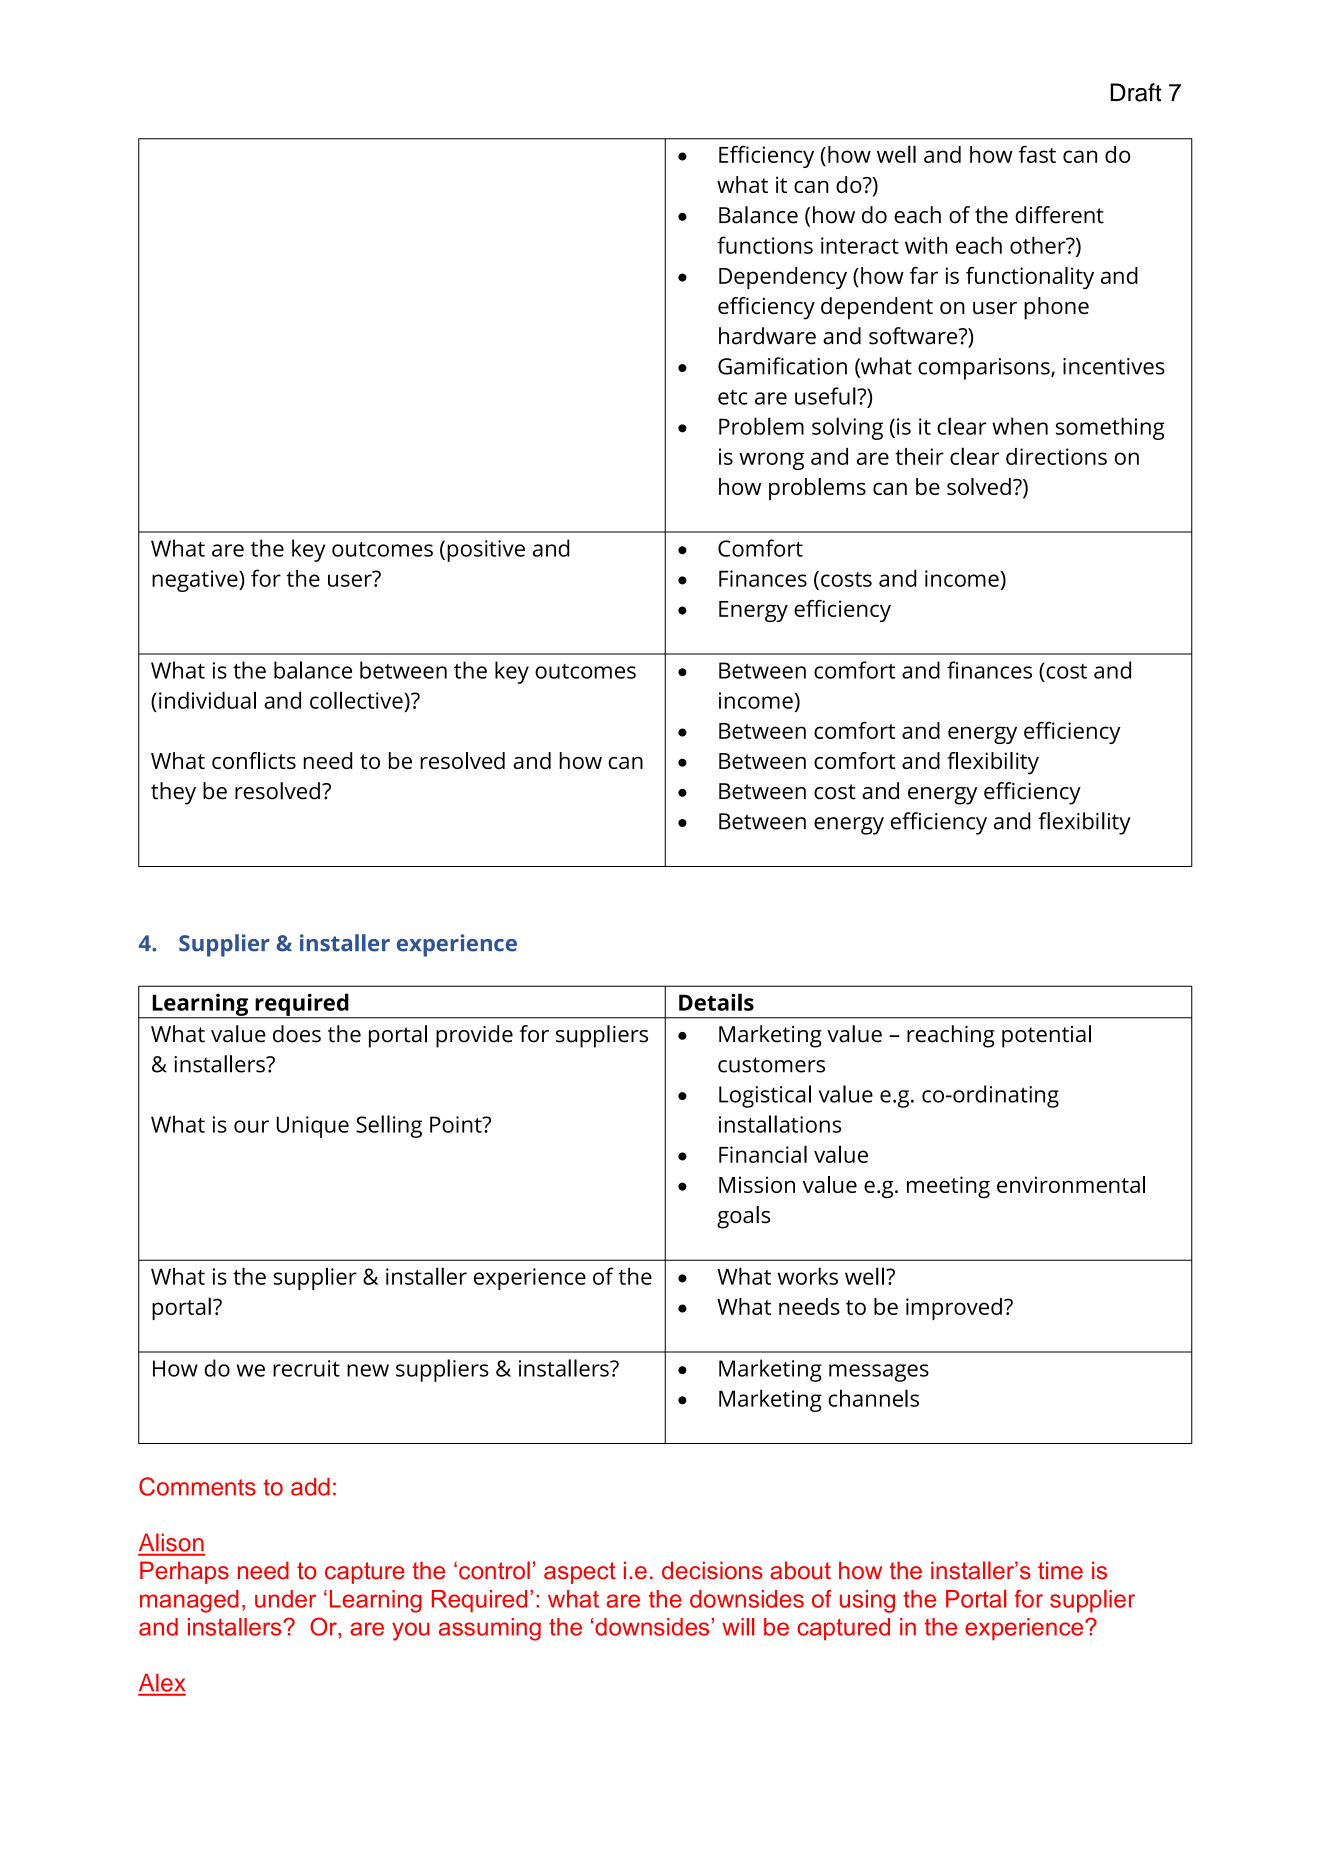 This page has height=1866, width=1320. Describe the element at coordinates (954, 1309) in the page. I see `improved` at that location.
